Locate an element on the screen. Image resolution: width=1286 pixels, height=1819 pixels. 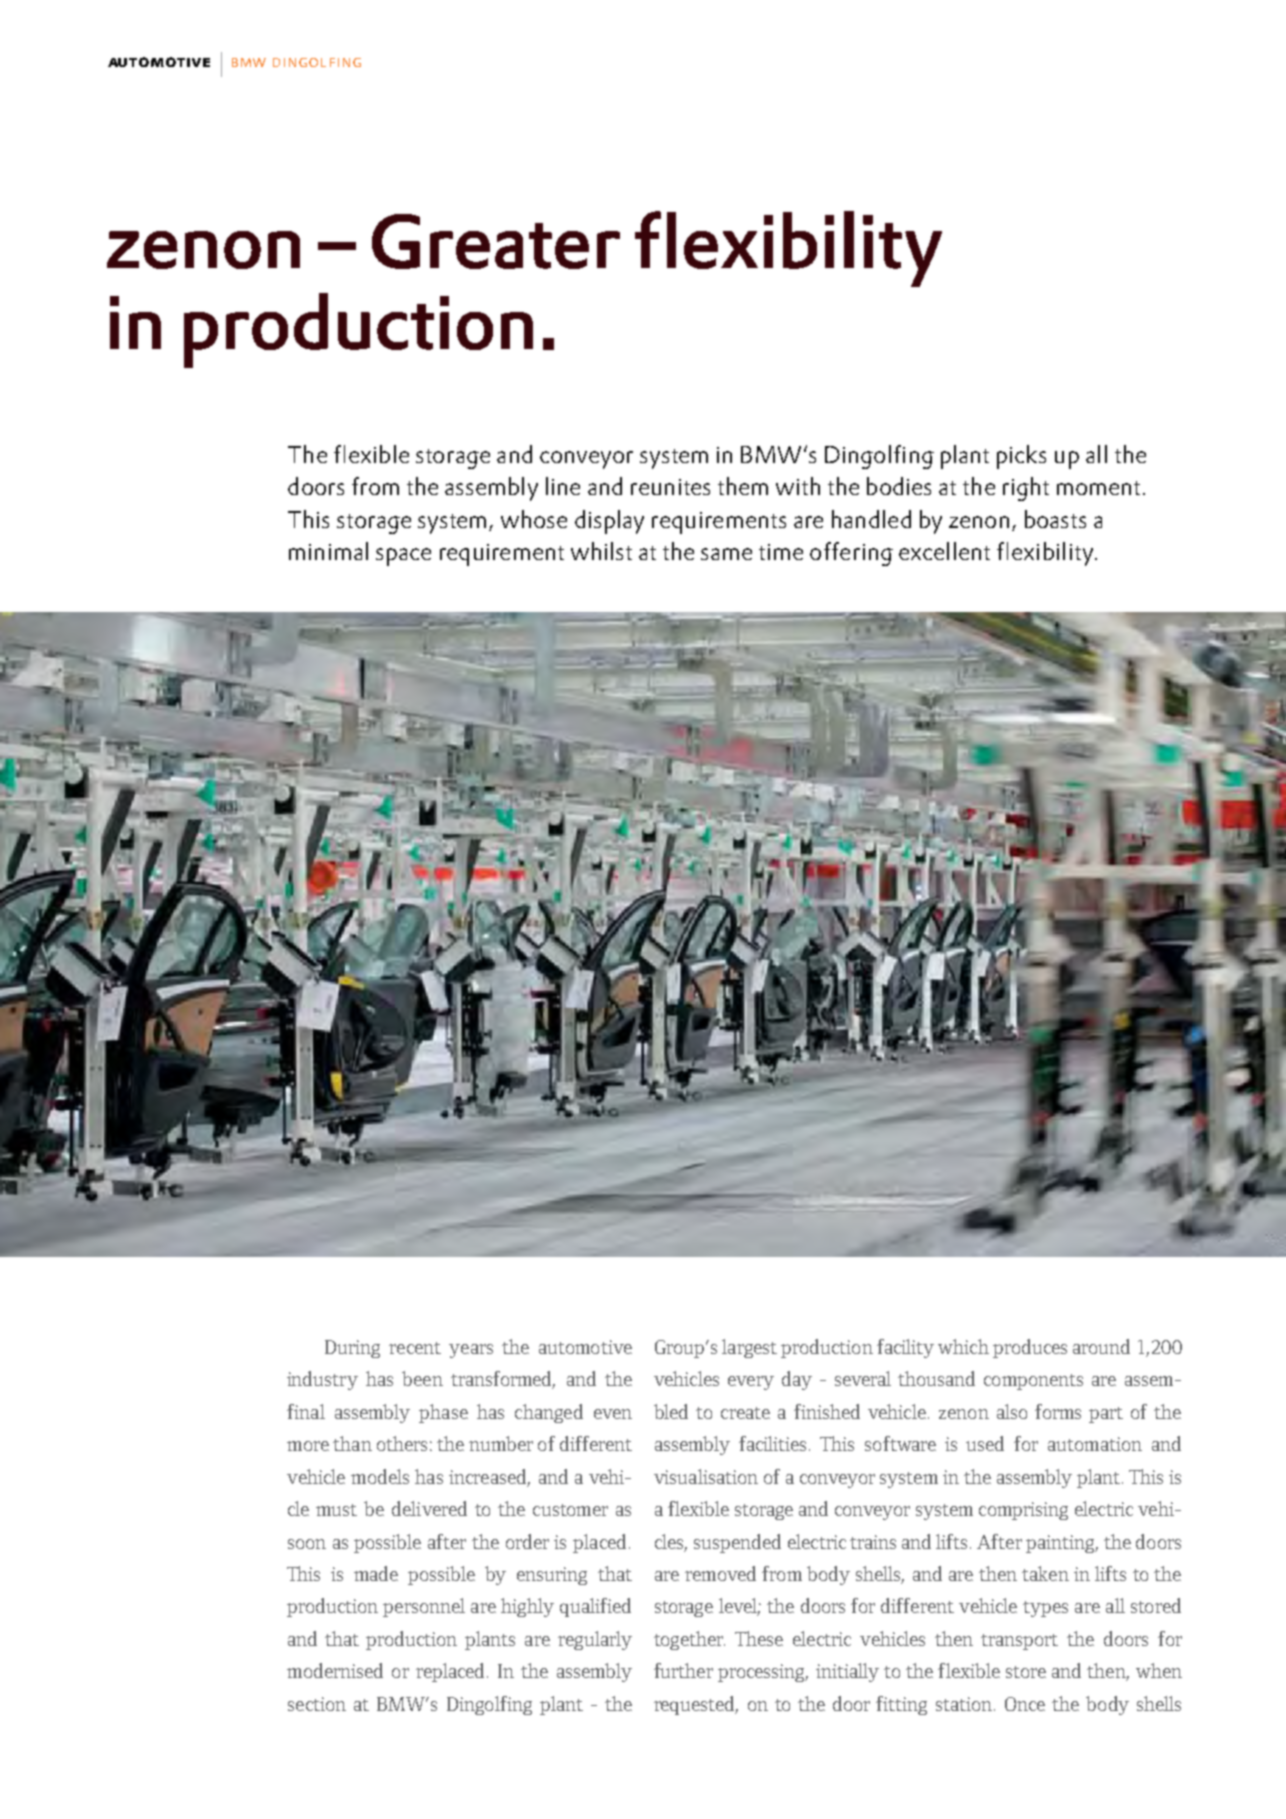
around is located at coordinates (1101, 1346).
